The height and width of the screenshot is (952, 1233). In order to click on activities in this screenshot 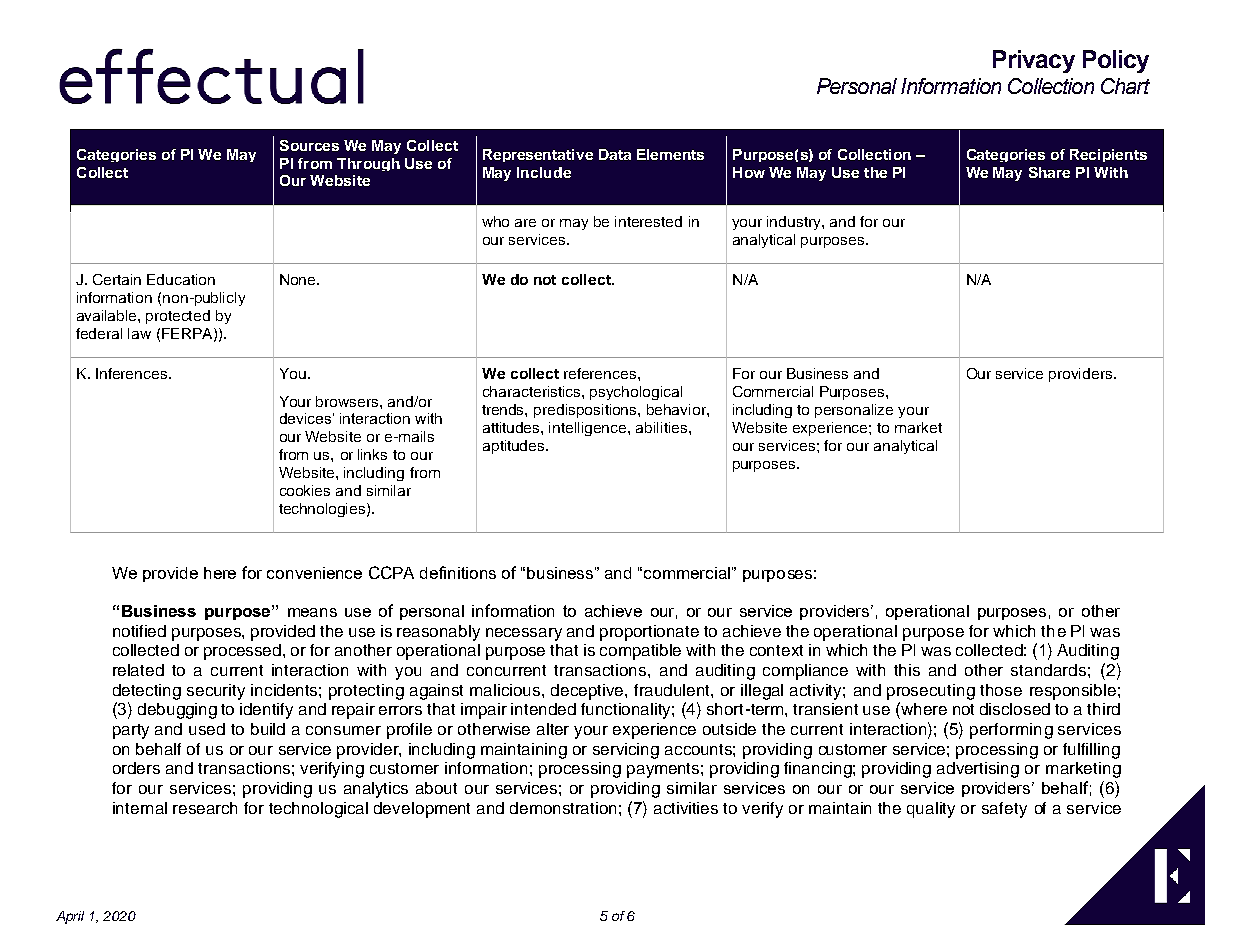, I will do `click(686, 808)`.
